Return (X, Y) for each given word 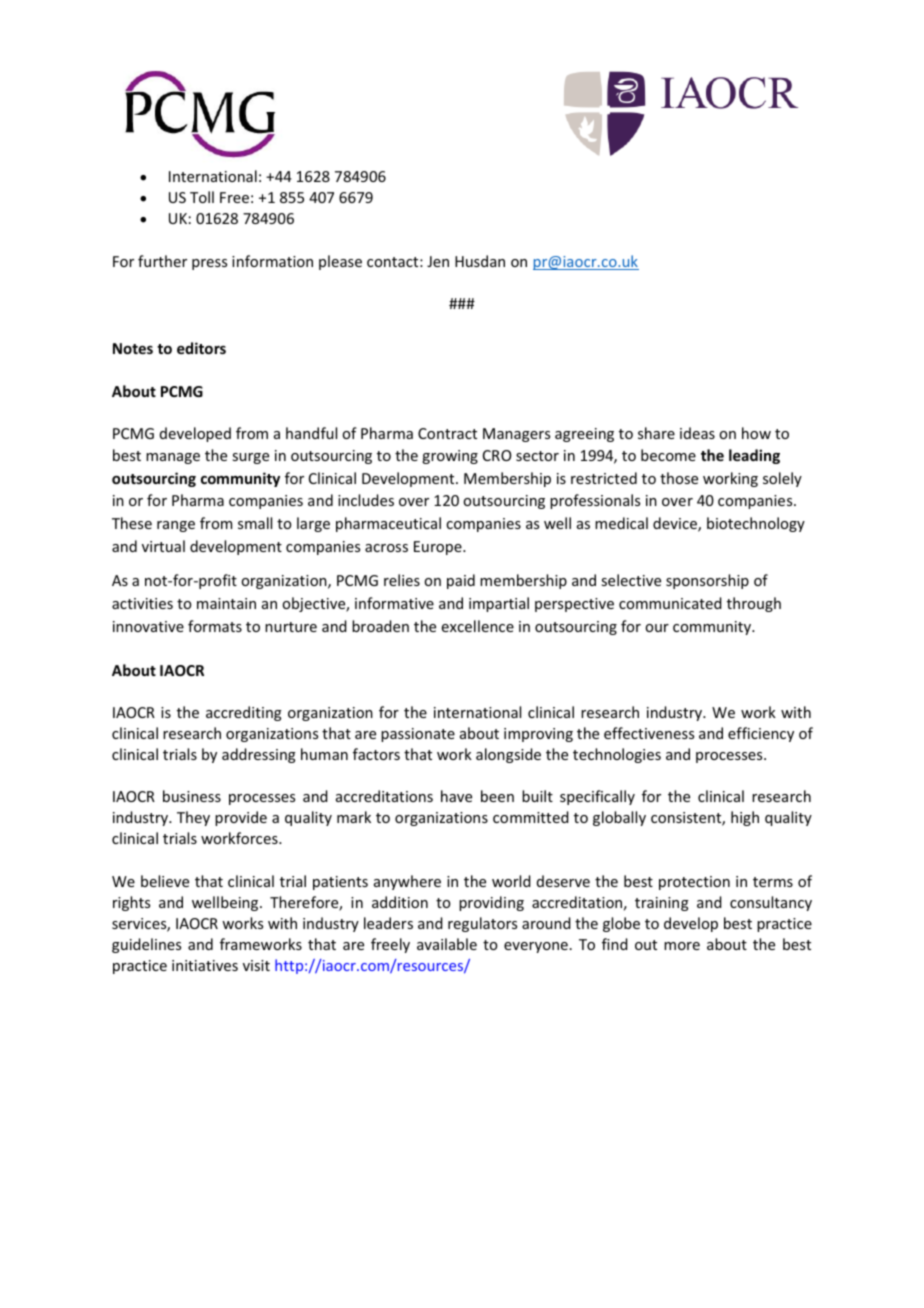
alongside (508, 755)
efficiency (761, 734)
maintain (226, 603)
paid (461, 581)
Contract (447, 433)
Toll (202, 197)
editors (201, 348)
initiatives (205, 965)
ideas (697, 433)
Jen (438, 261)
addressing (259, 755)
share (656, 433)
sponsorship (707, 581)
